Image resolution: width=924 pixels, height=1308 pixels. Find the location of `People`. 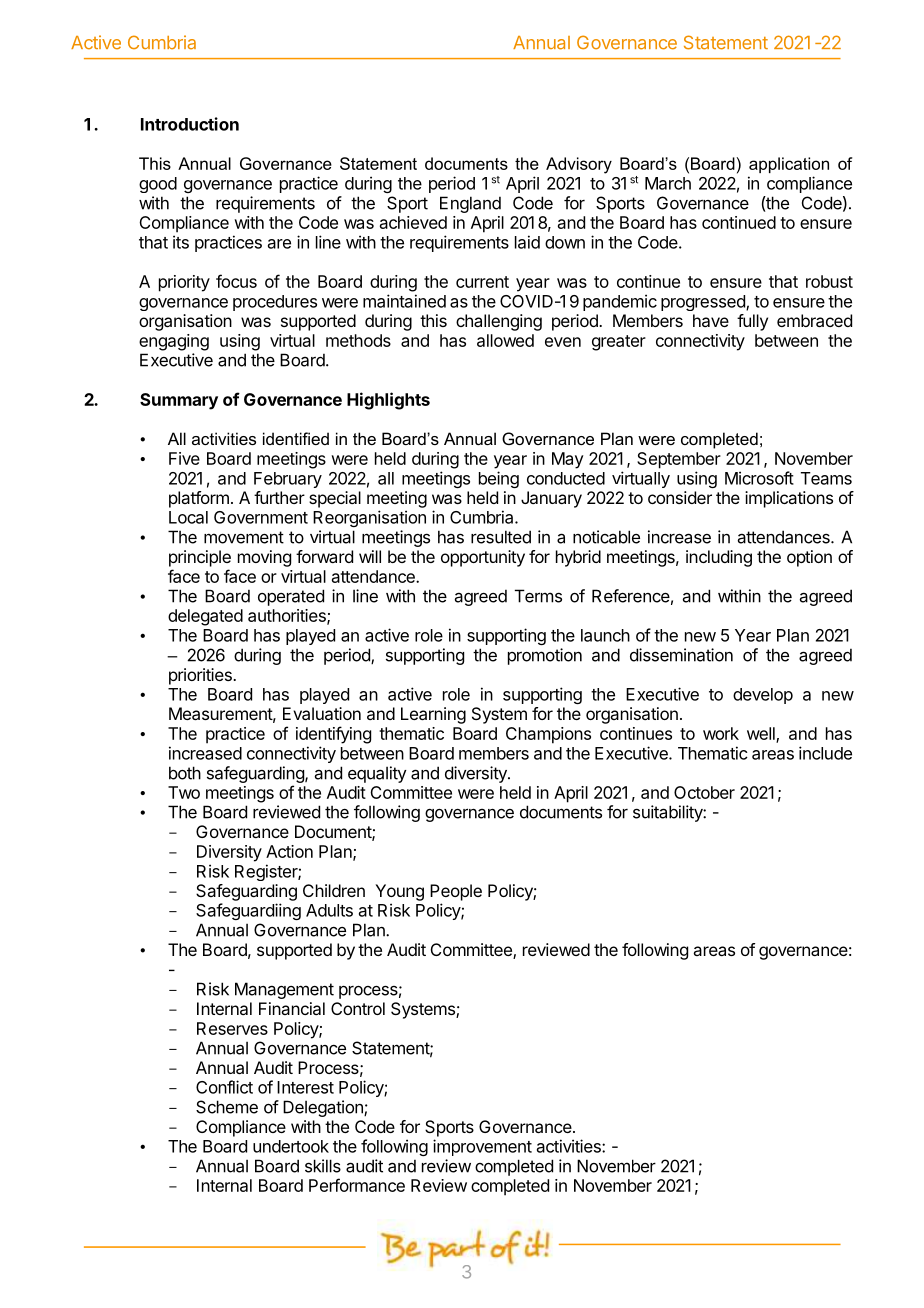

People is located at coordinates (456, 892).
